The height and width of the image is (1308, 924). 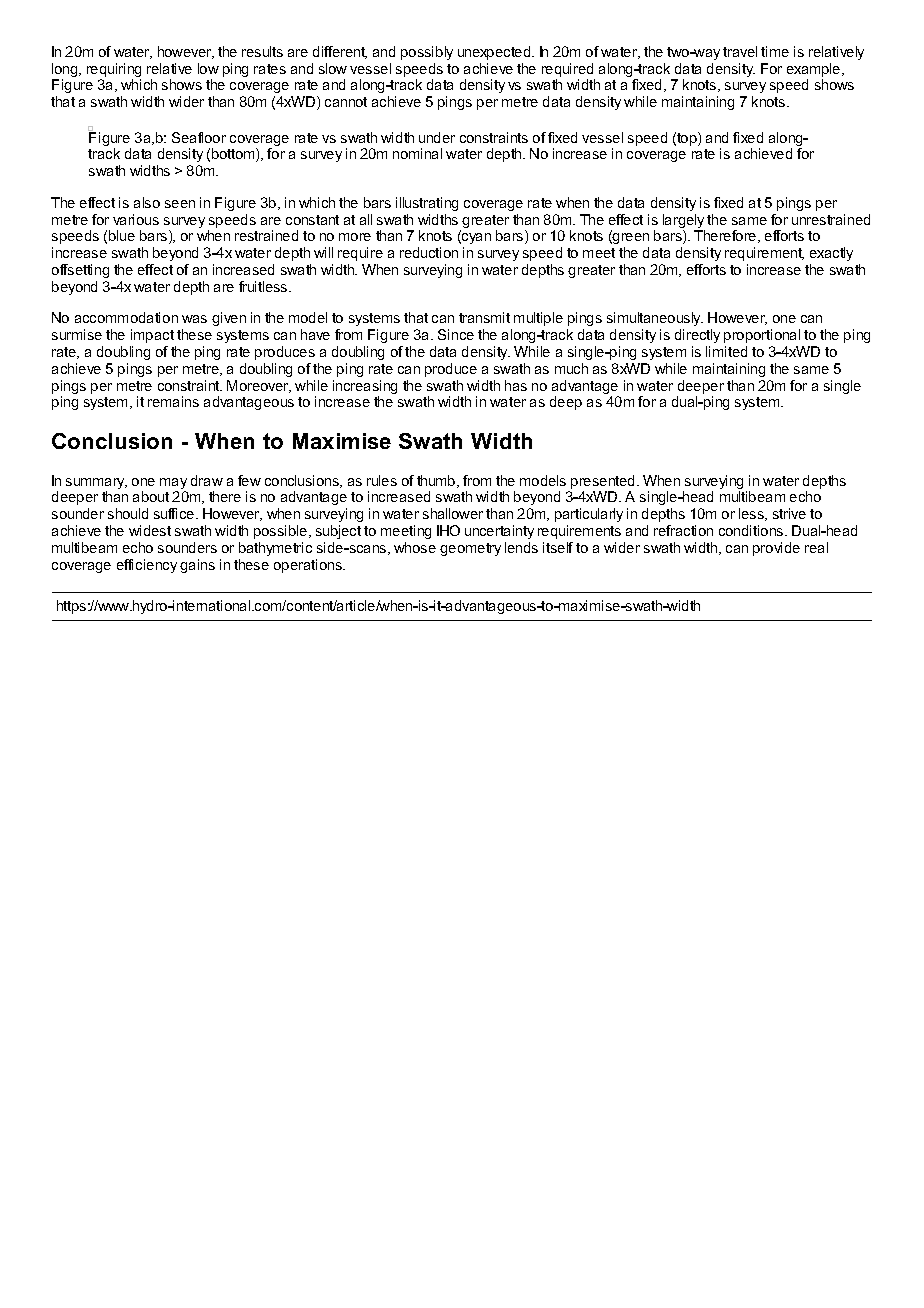 I want to click on possibly, so click(x=427, y=53).
